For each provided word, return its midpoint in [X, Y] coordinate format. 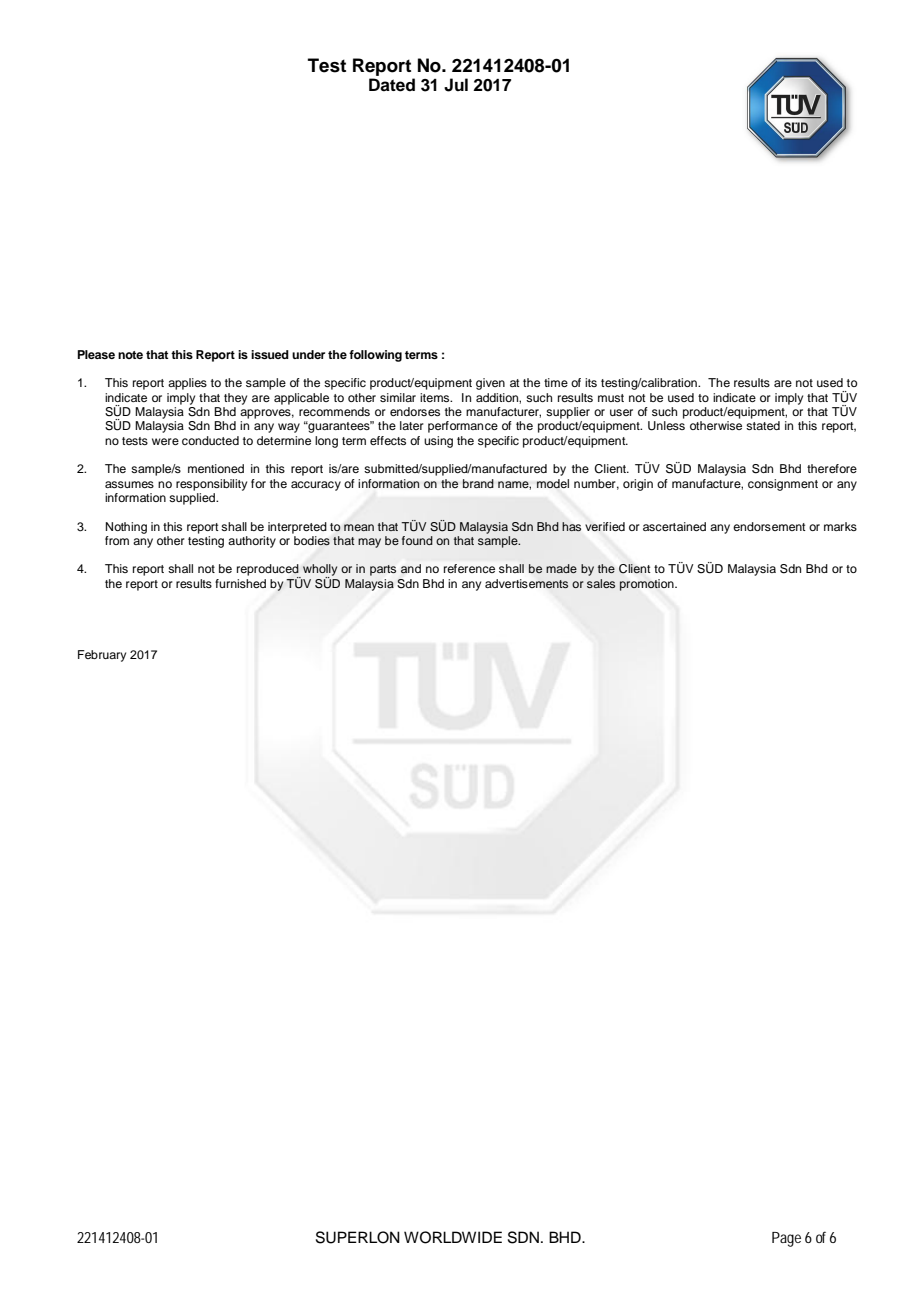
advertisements [527, 584]
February [102, 656]
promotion [648, 585]
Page [786, 1239]
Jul [456, 85]
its [591, 382]
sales [601, 583]
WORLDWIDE [453, 1237]
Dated [392, 85]
